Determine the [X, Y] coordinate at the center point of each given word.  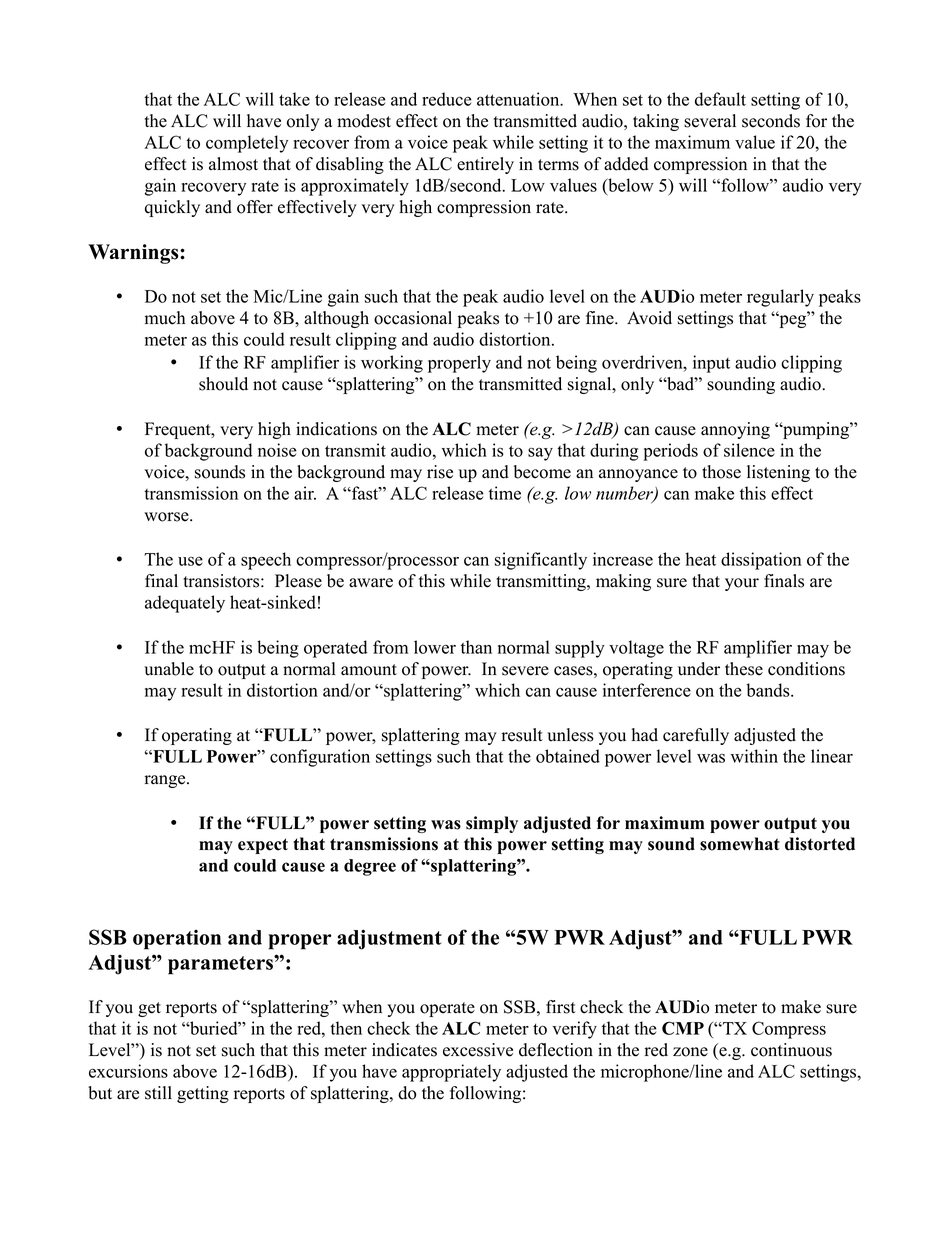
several [710, 121]
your [742, 584]
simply [492, 824]
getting [203, 1094]
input [711, 364]
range [166, 781]
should [223, 384]
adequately [185, 604]
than [476, 647]
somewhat [740, 844]
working [392, 364]
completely [247, 144]
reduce [447, 99]
